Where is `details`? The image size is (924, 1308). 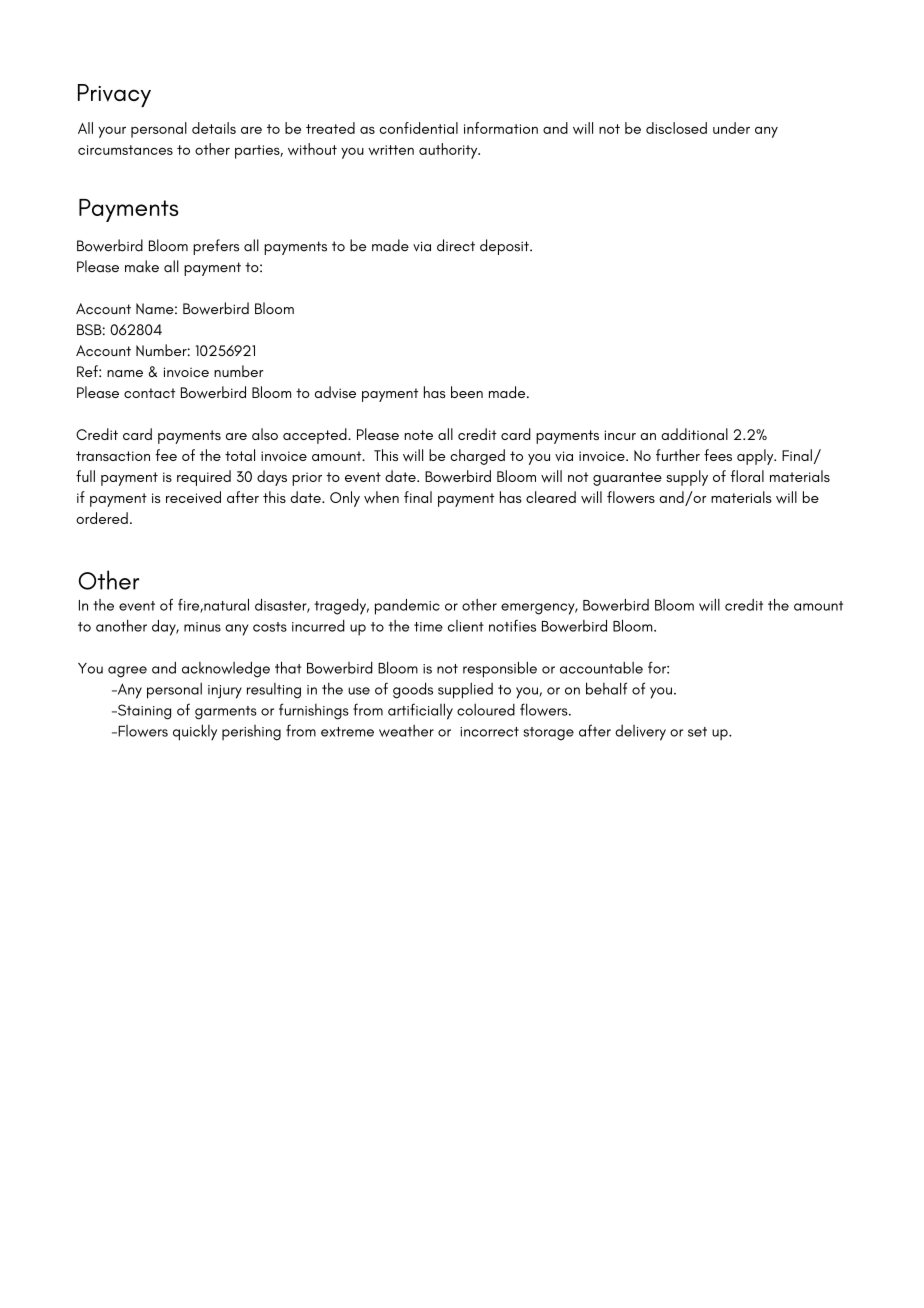 details is located at coordinates (214, 128).
